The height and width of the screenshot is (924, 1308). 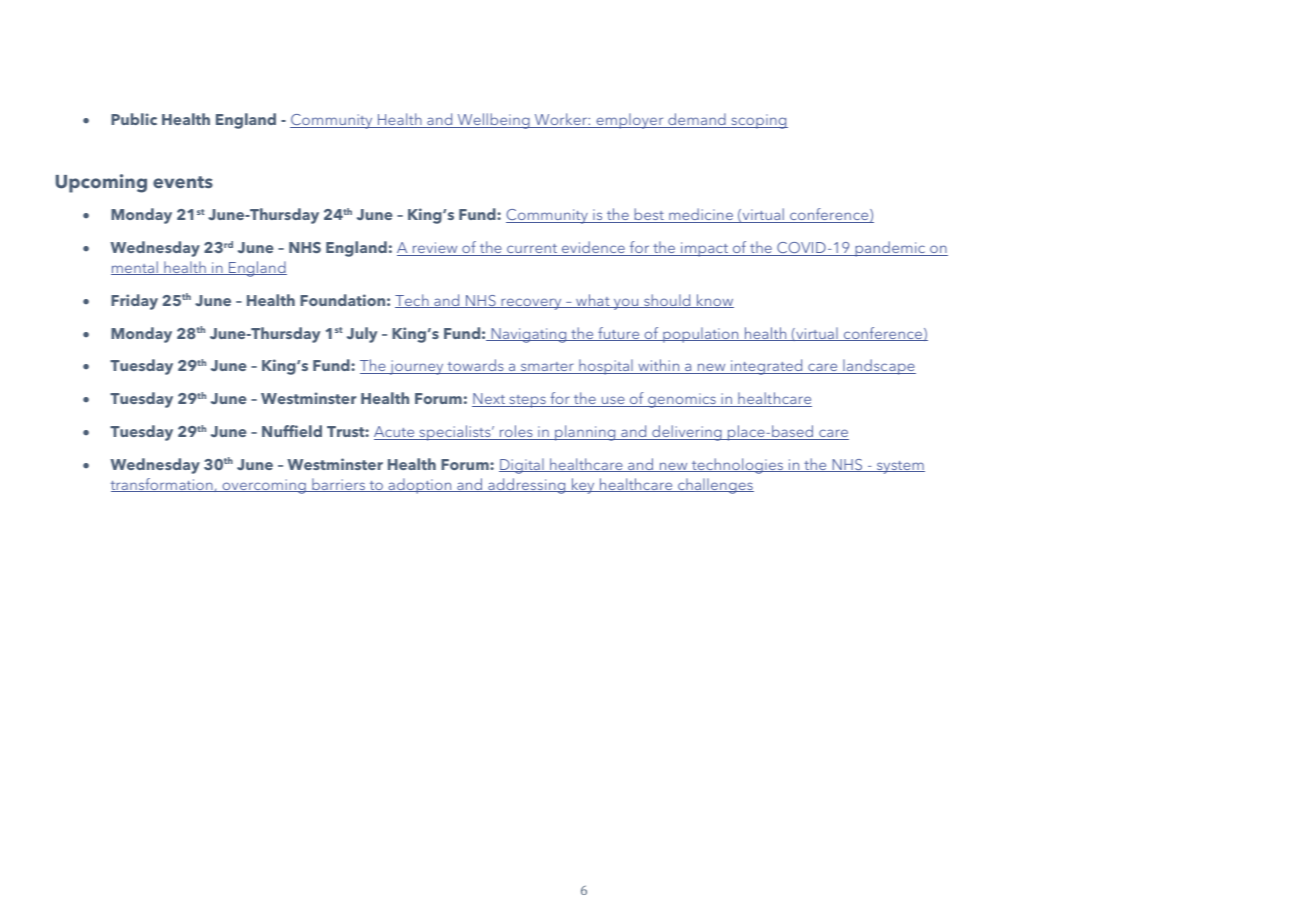 What do you see at coordinates (163, 485) in the screenshot?
I see `transformation` at bounding box center [163, 485].
